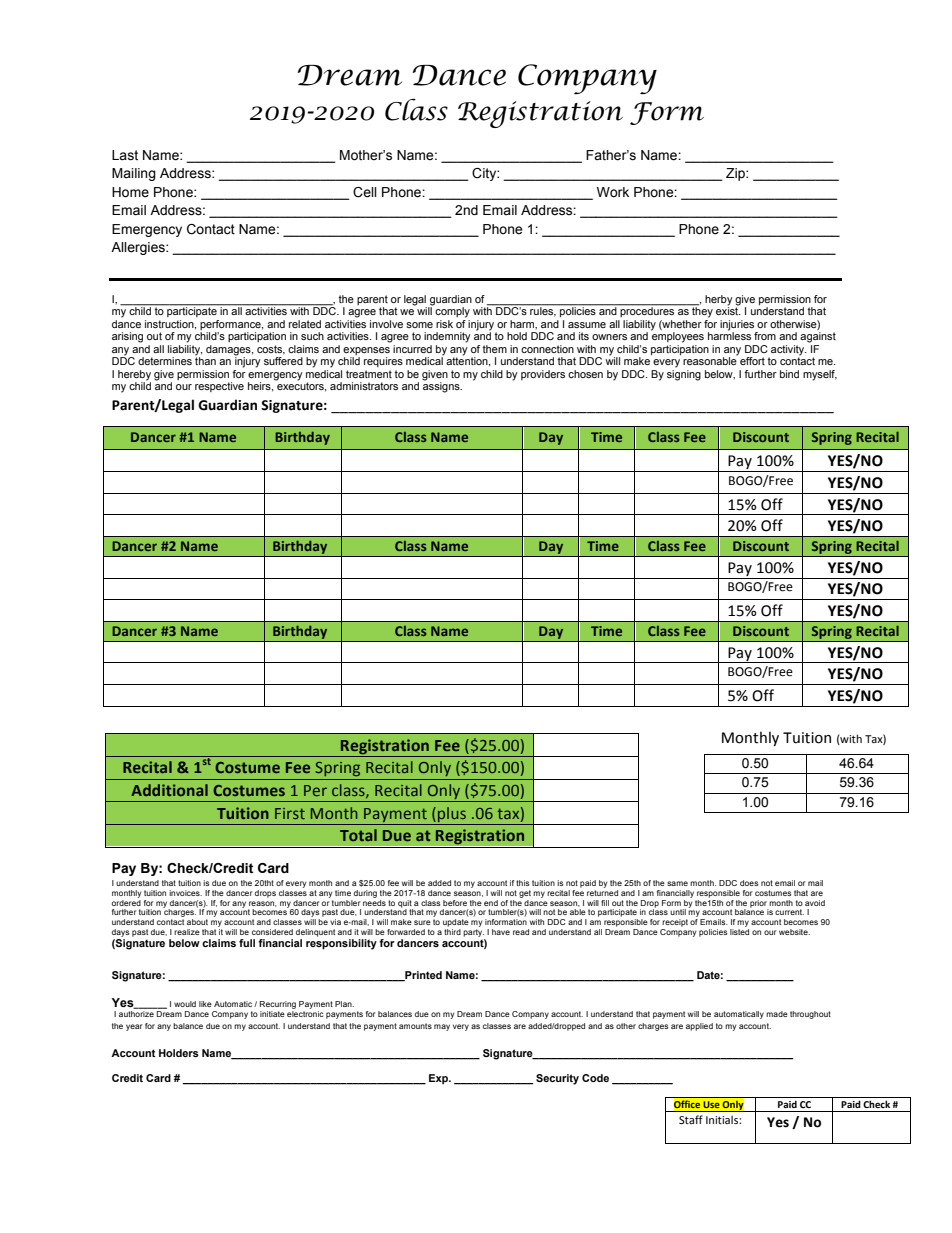 The width and height of the screenshot is (952, 1233). Describe the element at coordinates (365, 192) in the screenshot. I see `Cell` at that location.
